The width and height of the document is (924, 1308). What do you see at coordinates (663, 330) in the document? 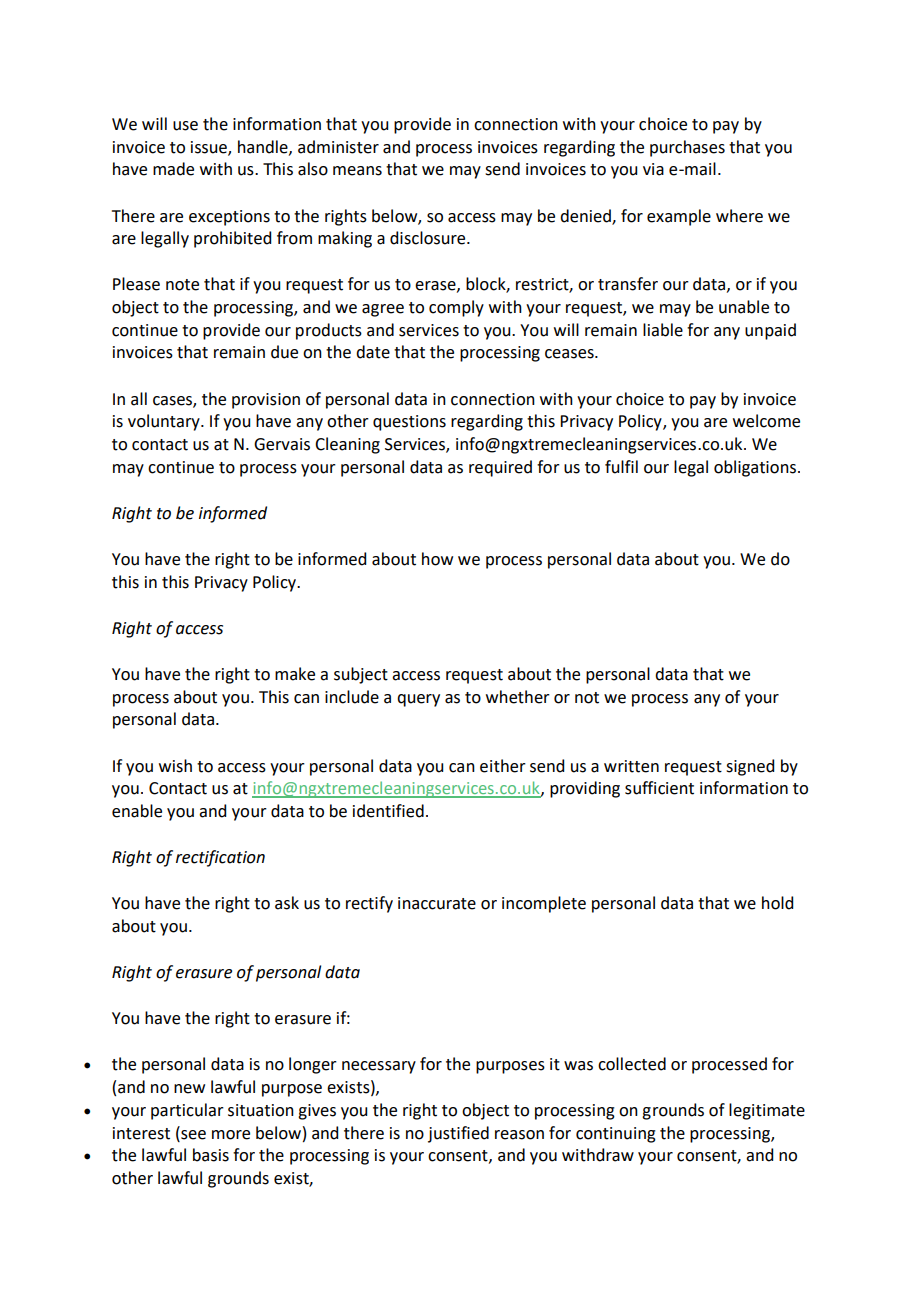
I see `liable` at bounding box center [663, 330].
